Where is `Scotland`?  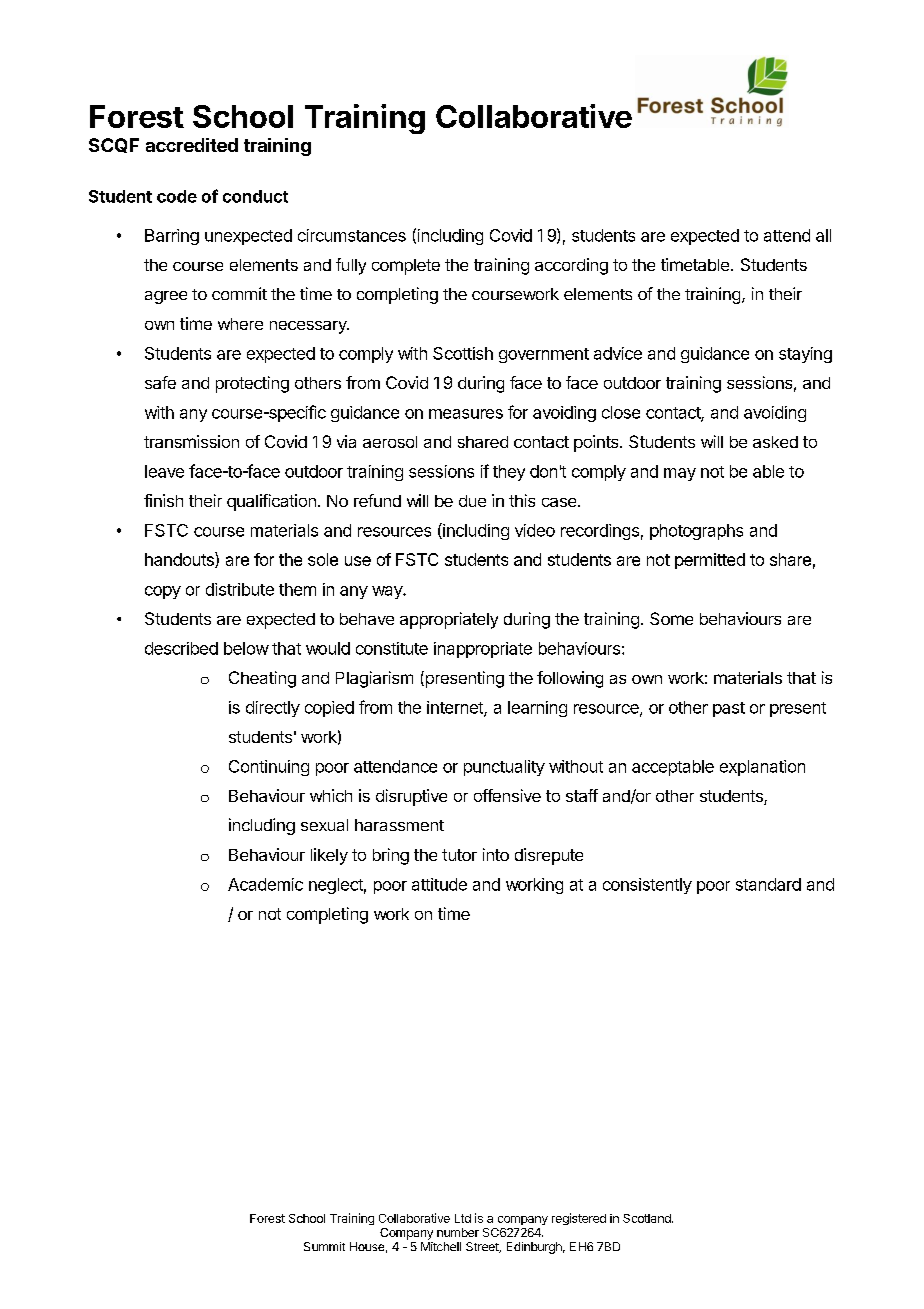
Scotland is located at coordinates (648, 1218).
